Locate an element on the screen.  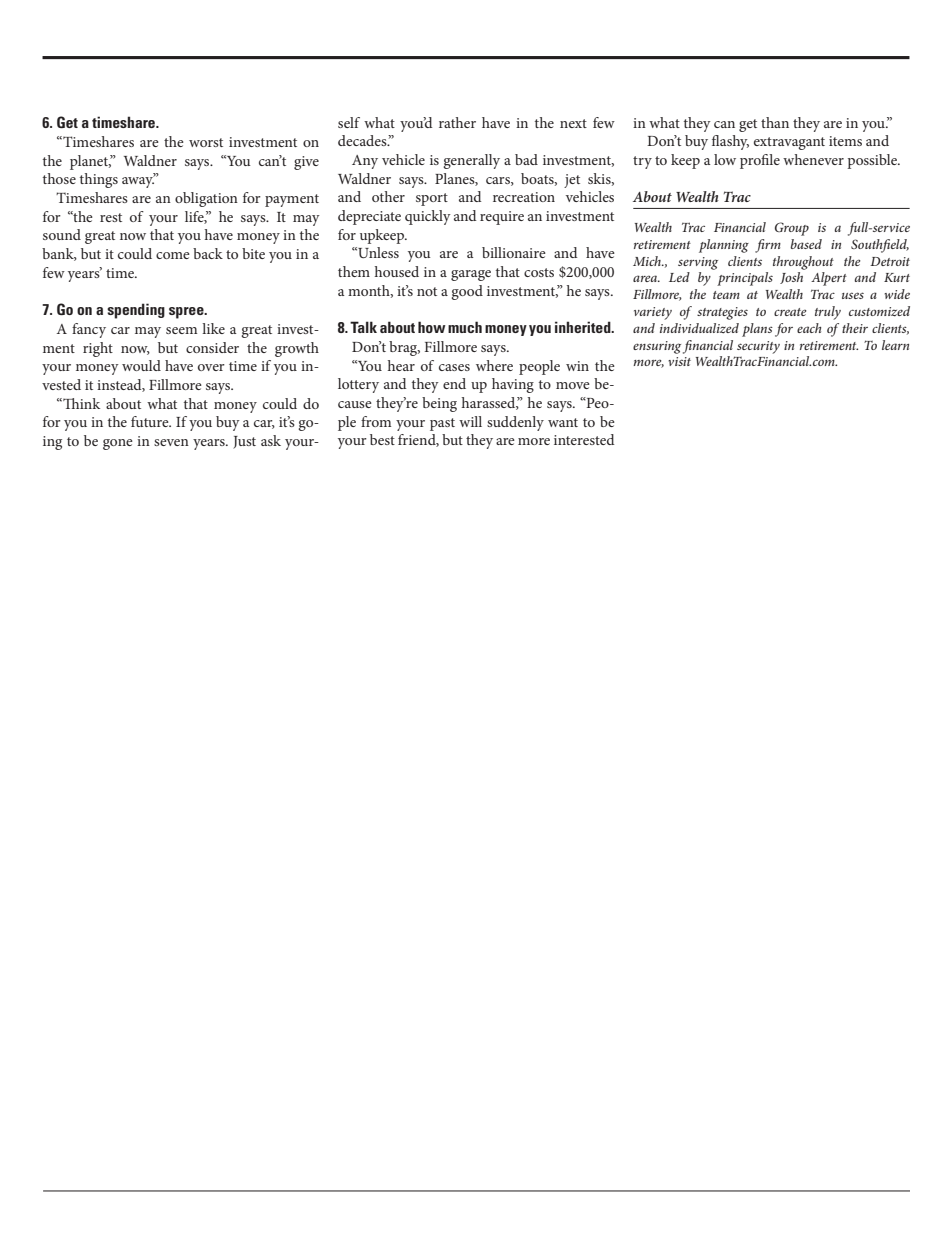
than is located at coordinates (775, 122).
